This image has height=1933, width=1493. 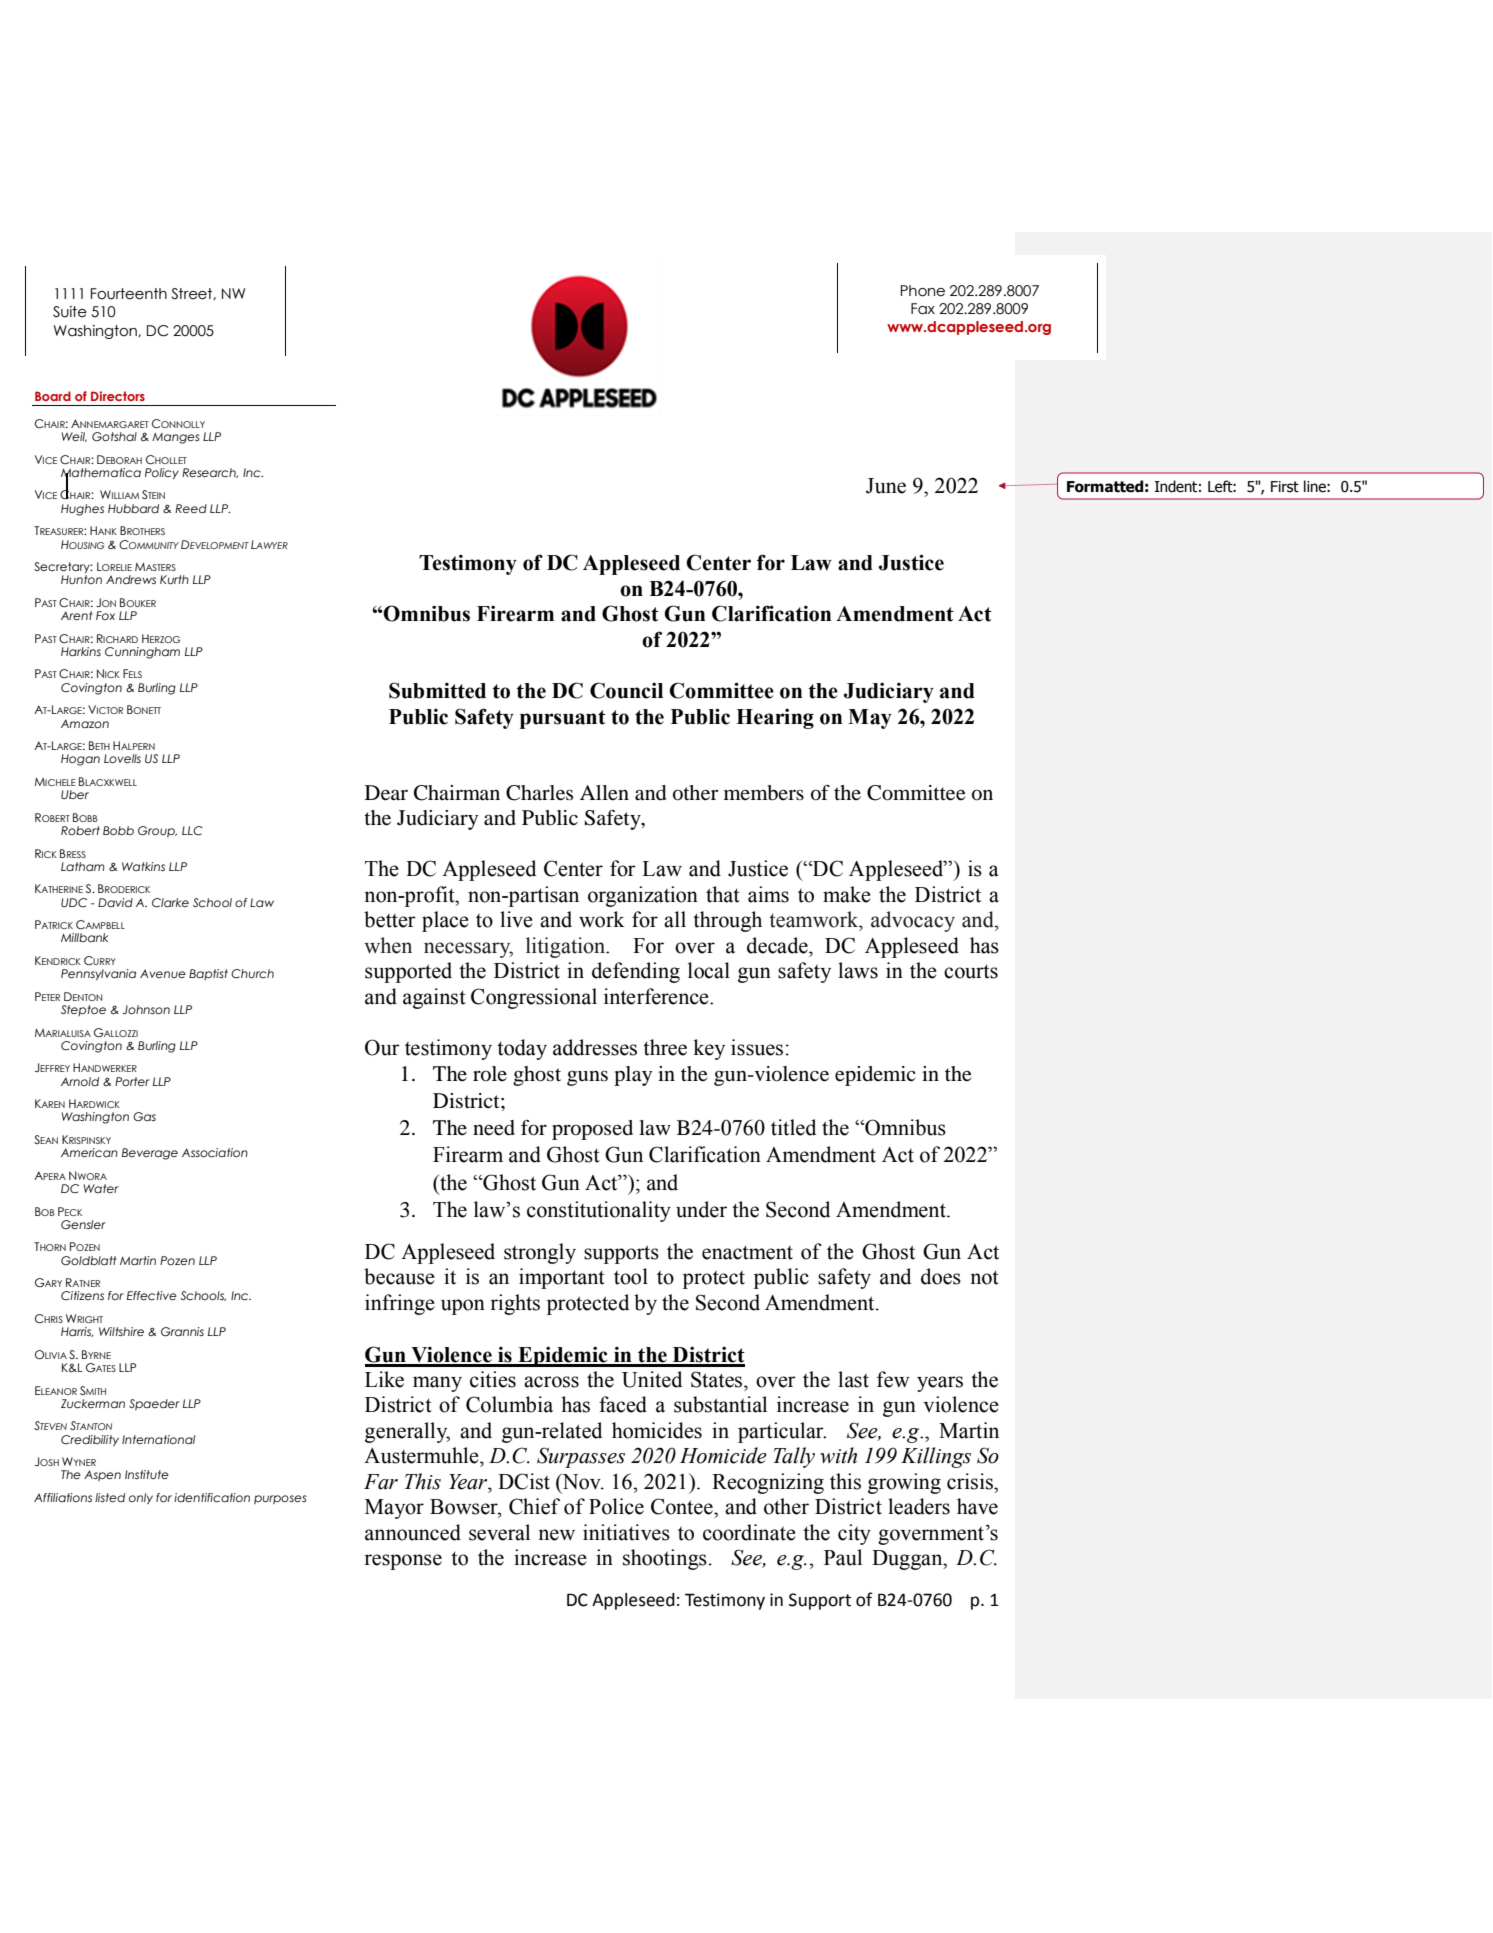 What do you see at coordinates (212, 1497) in the image?
I see `identification` at bounding box center [212, 1497].
